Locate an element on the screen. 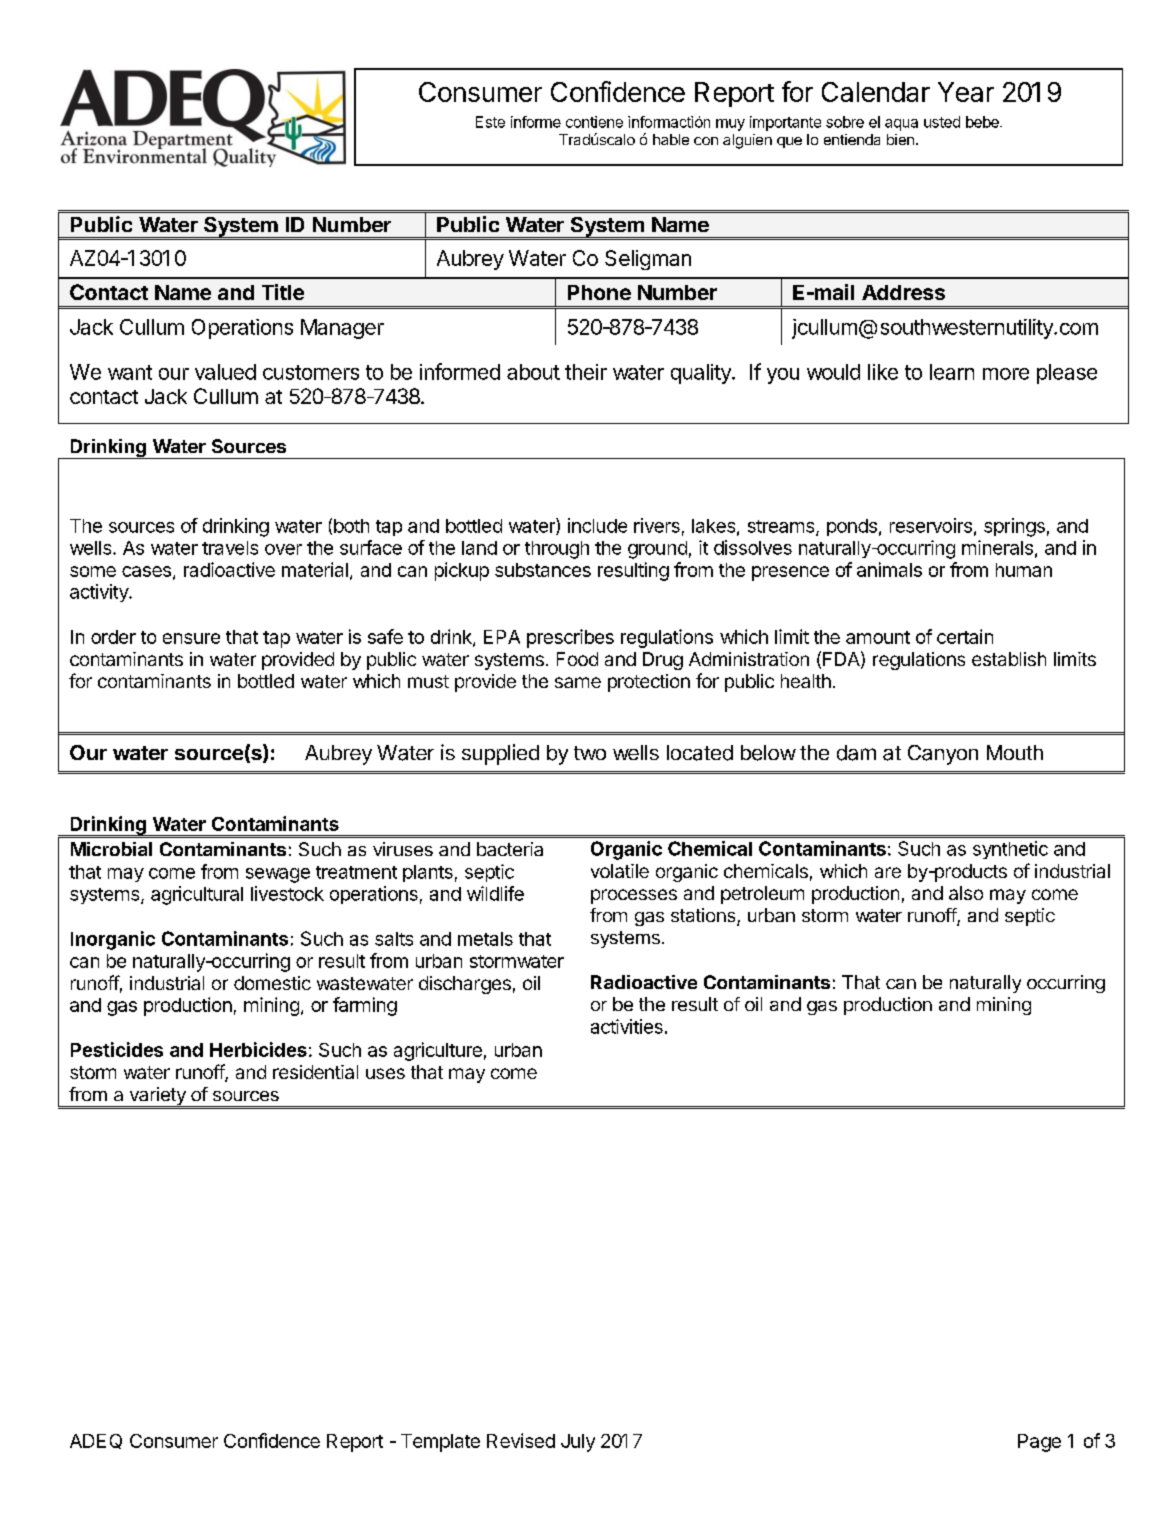 The image size is (1176, 1521). valued is located at coordinates (225, 372).
